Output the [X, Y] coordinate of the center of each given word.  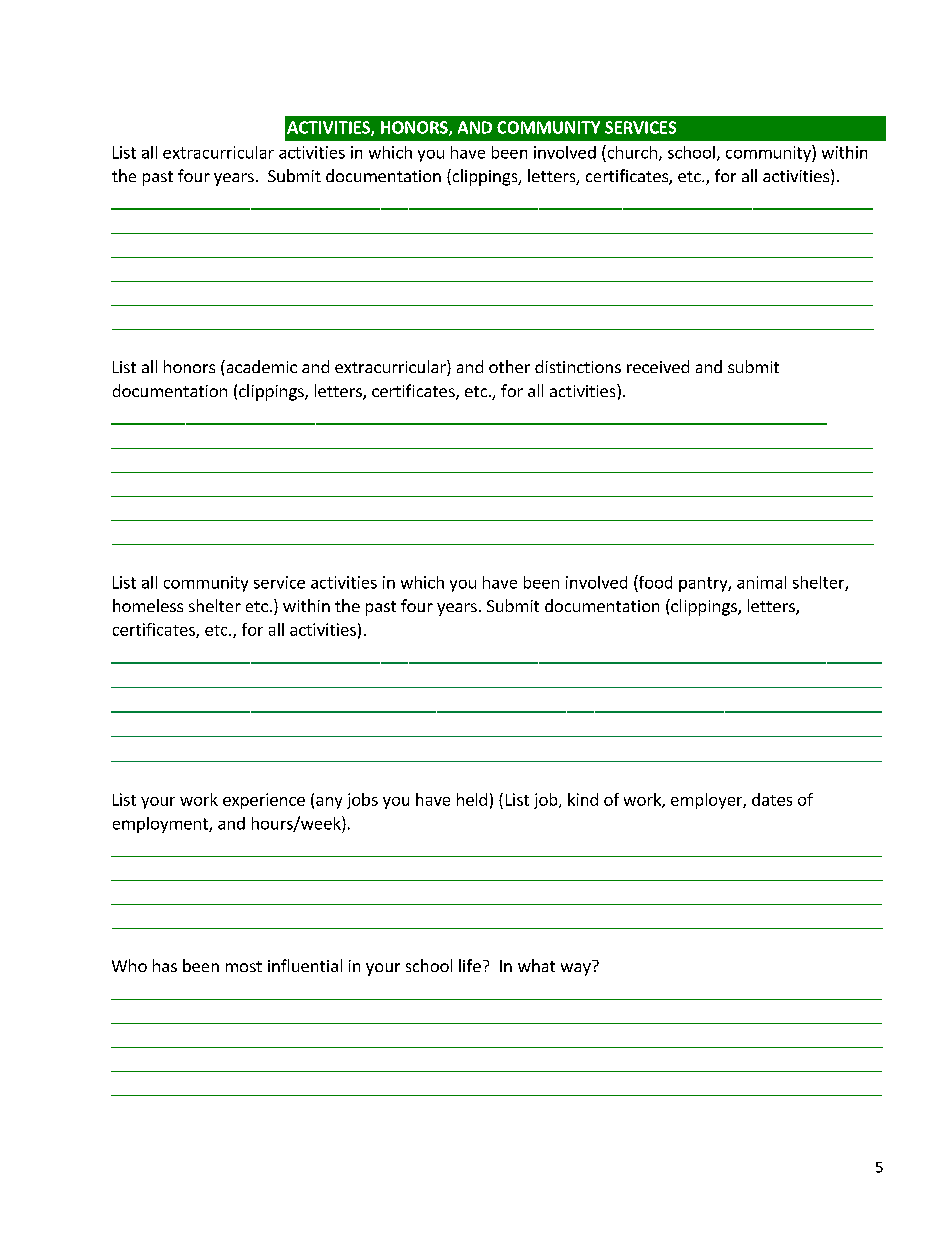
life [470, 965]
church [631, 152]
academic [260, 366]
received [658, 366]
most [244, 966]
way [576, 969]
